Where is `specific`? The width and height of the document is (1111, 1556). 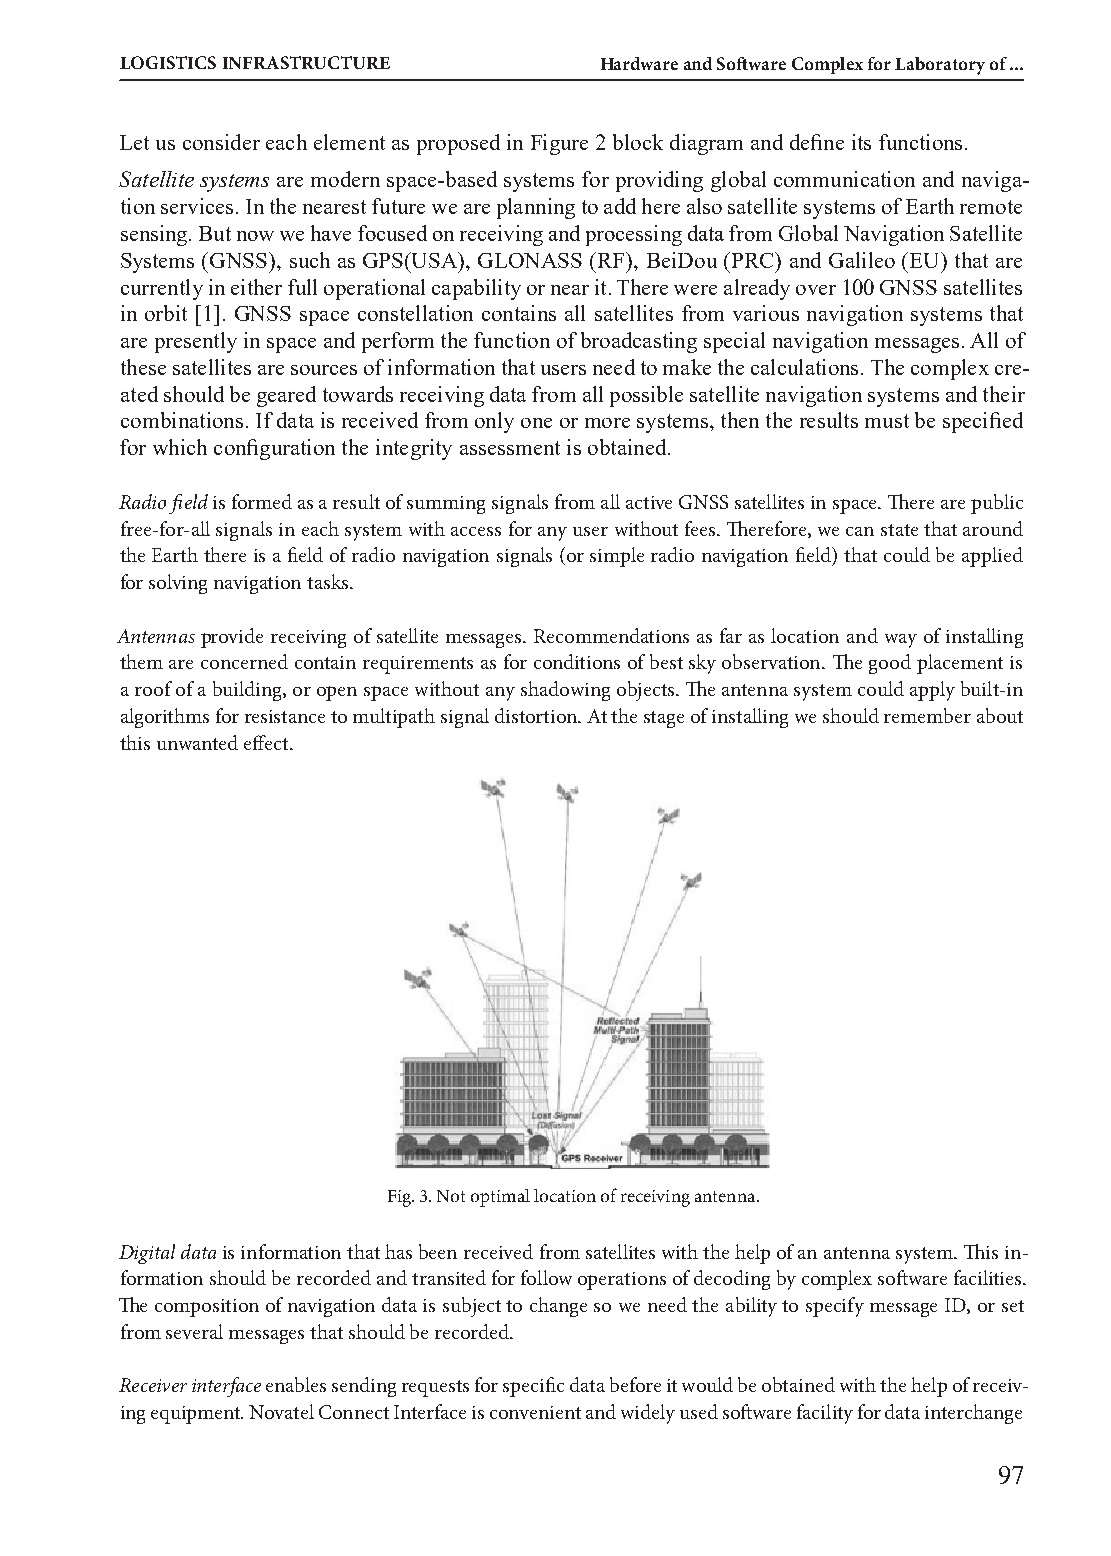
specific is located at coordinates (533, 1387).
